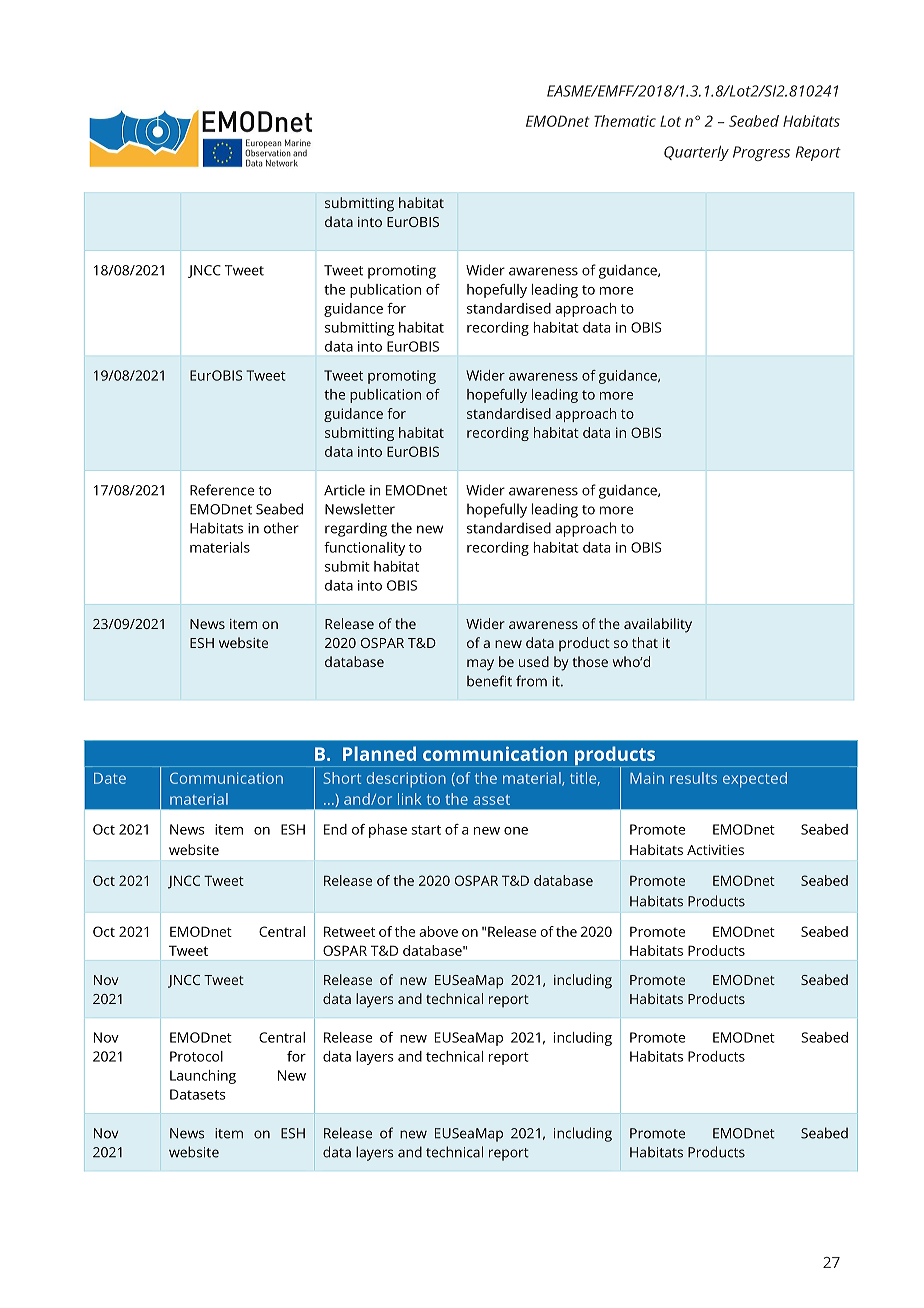 This screenshot has width=924, height=1308. I want to click on Article, so click(344, 490).
